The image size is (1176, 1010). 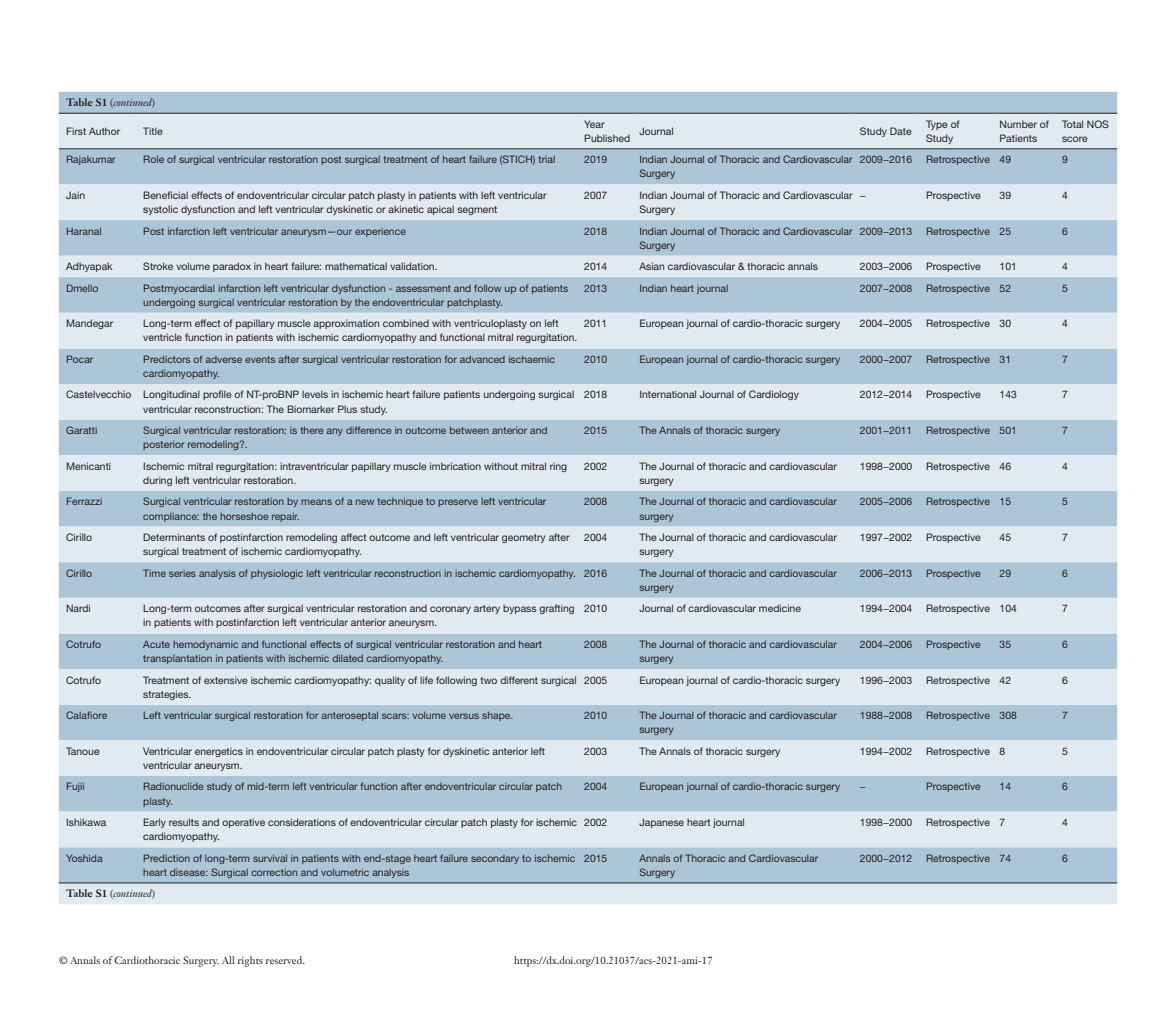 What do you see at coordinates (495, 859) in the document?
I see `secondary` at bounding box center [495, 859].
